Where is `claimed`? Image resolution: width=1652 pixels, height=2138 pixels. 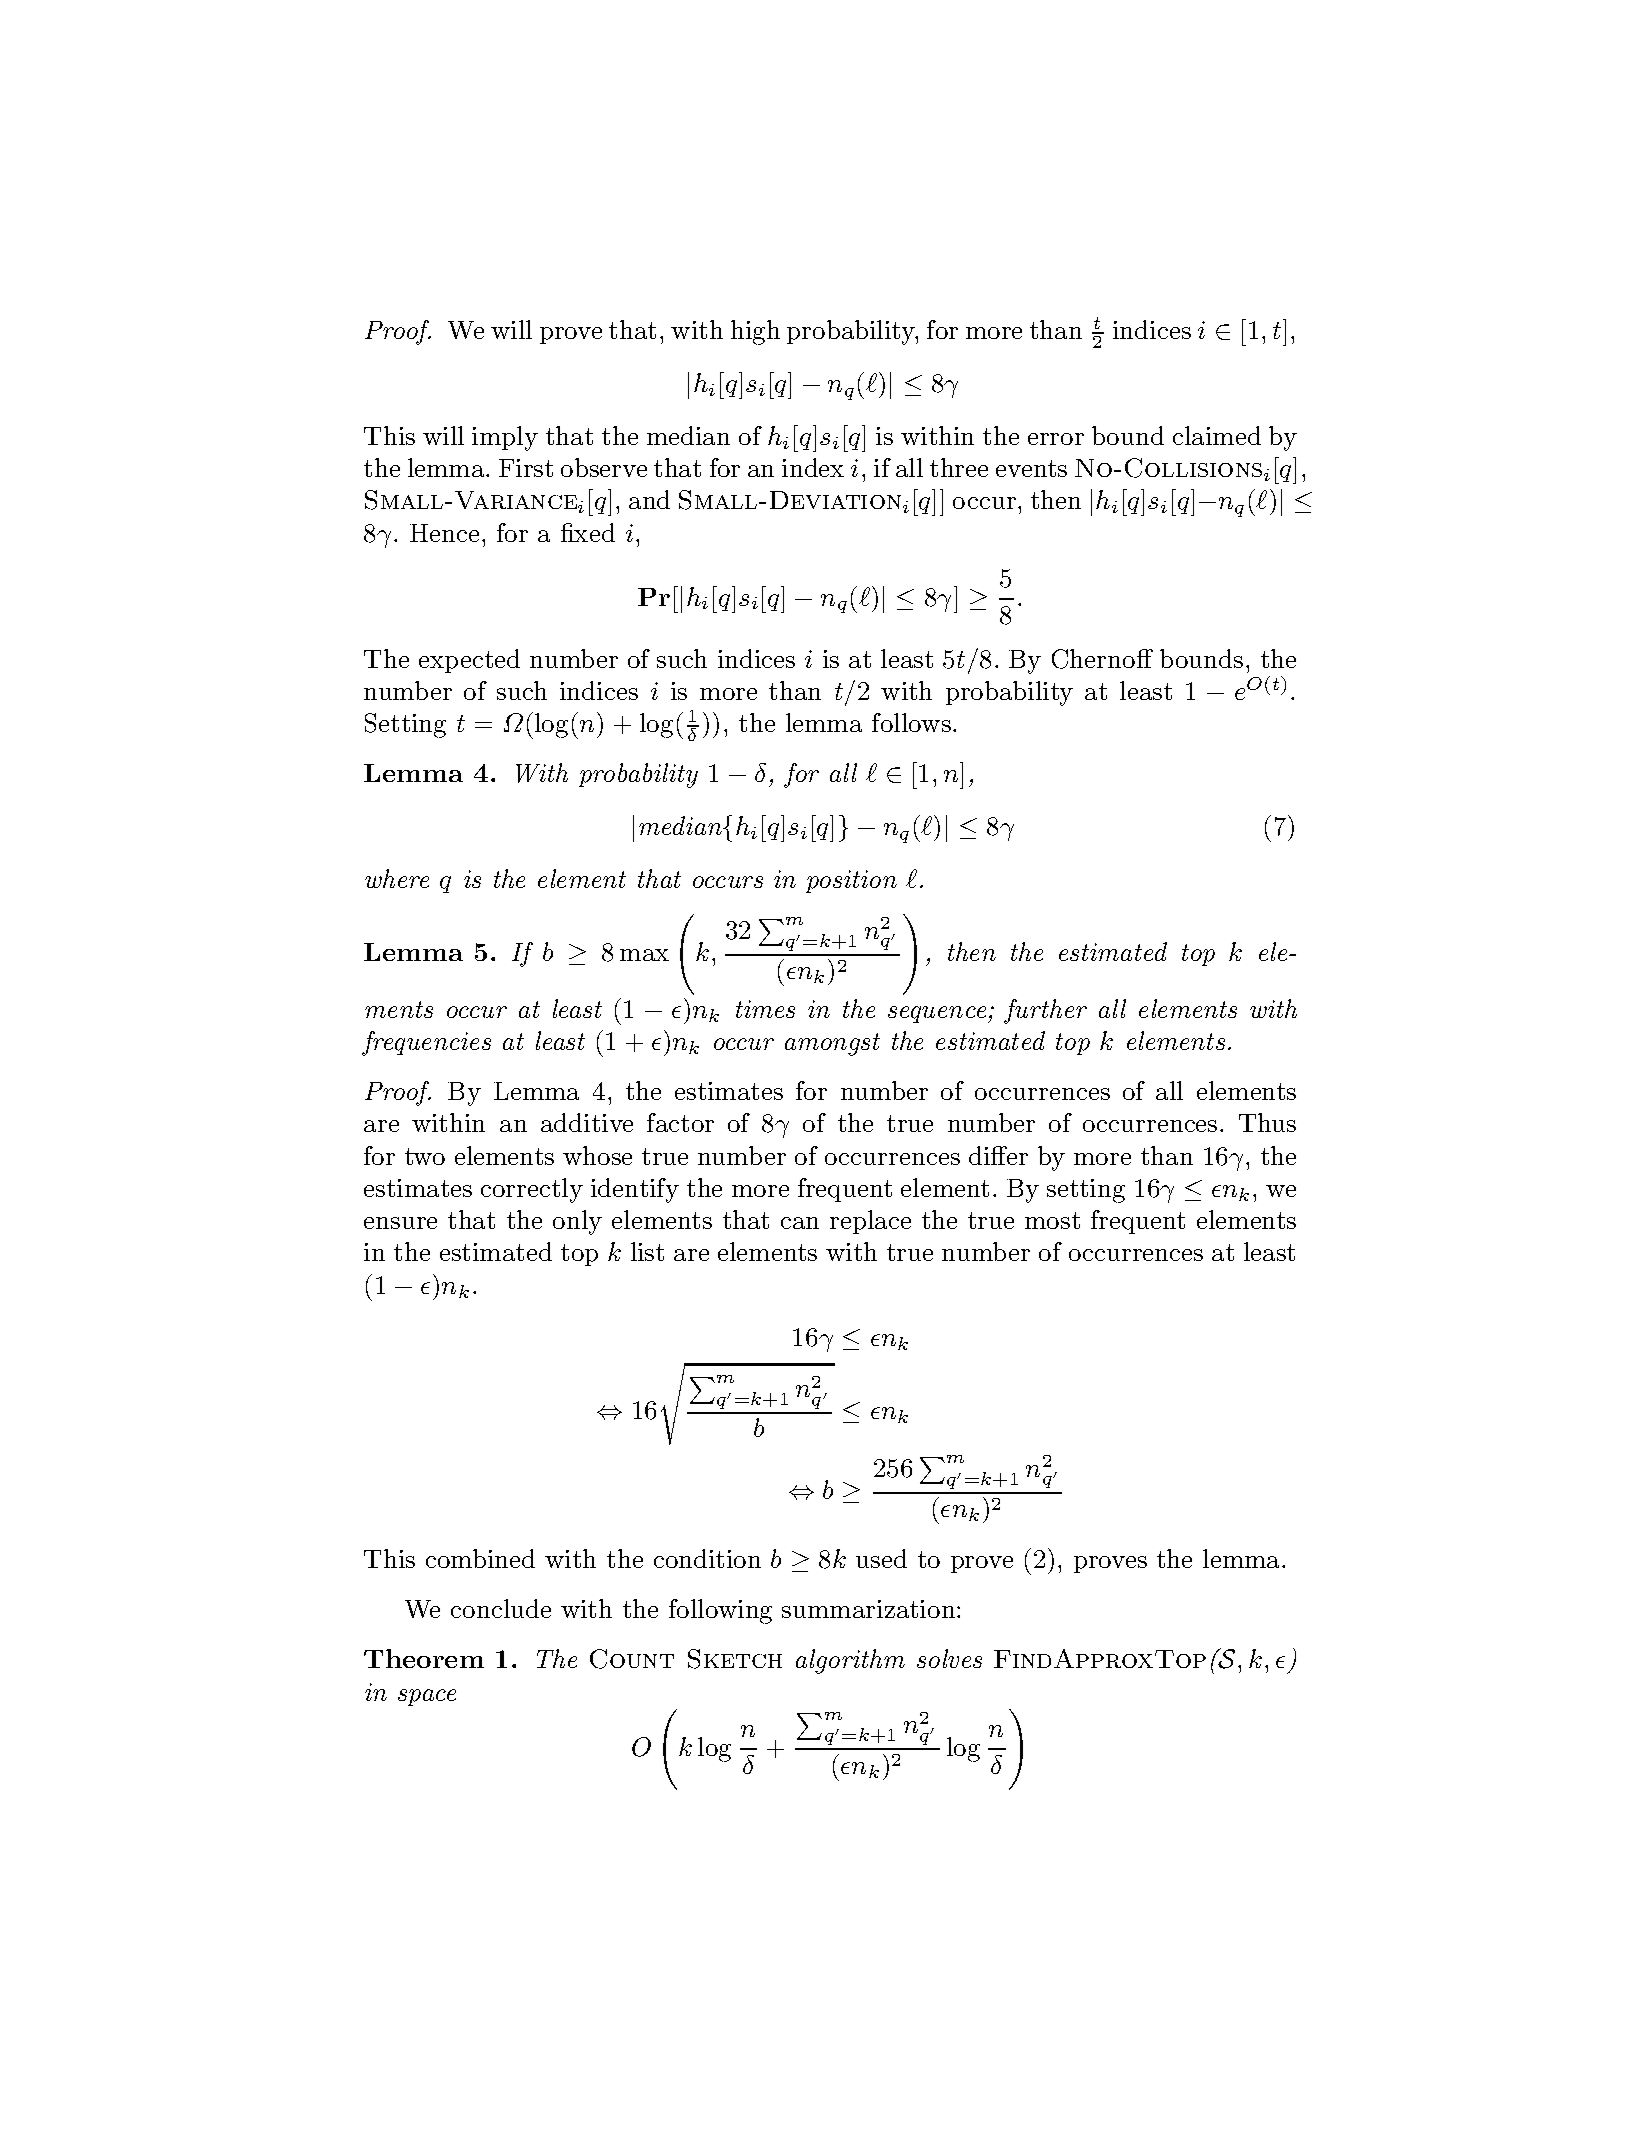
claimed is located at coordinates (1217, 435).
